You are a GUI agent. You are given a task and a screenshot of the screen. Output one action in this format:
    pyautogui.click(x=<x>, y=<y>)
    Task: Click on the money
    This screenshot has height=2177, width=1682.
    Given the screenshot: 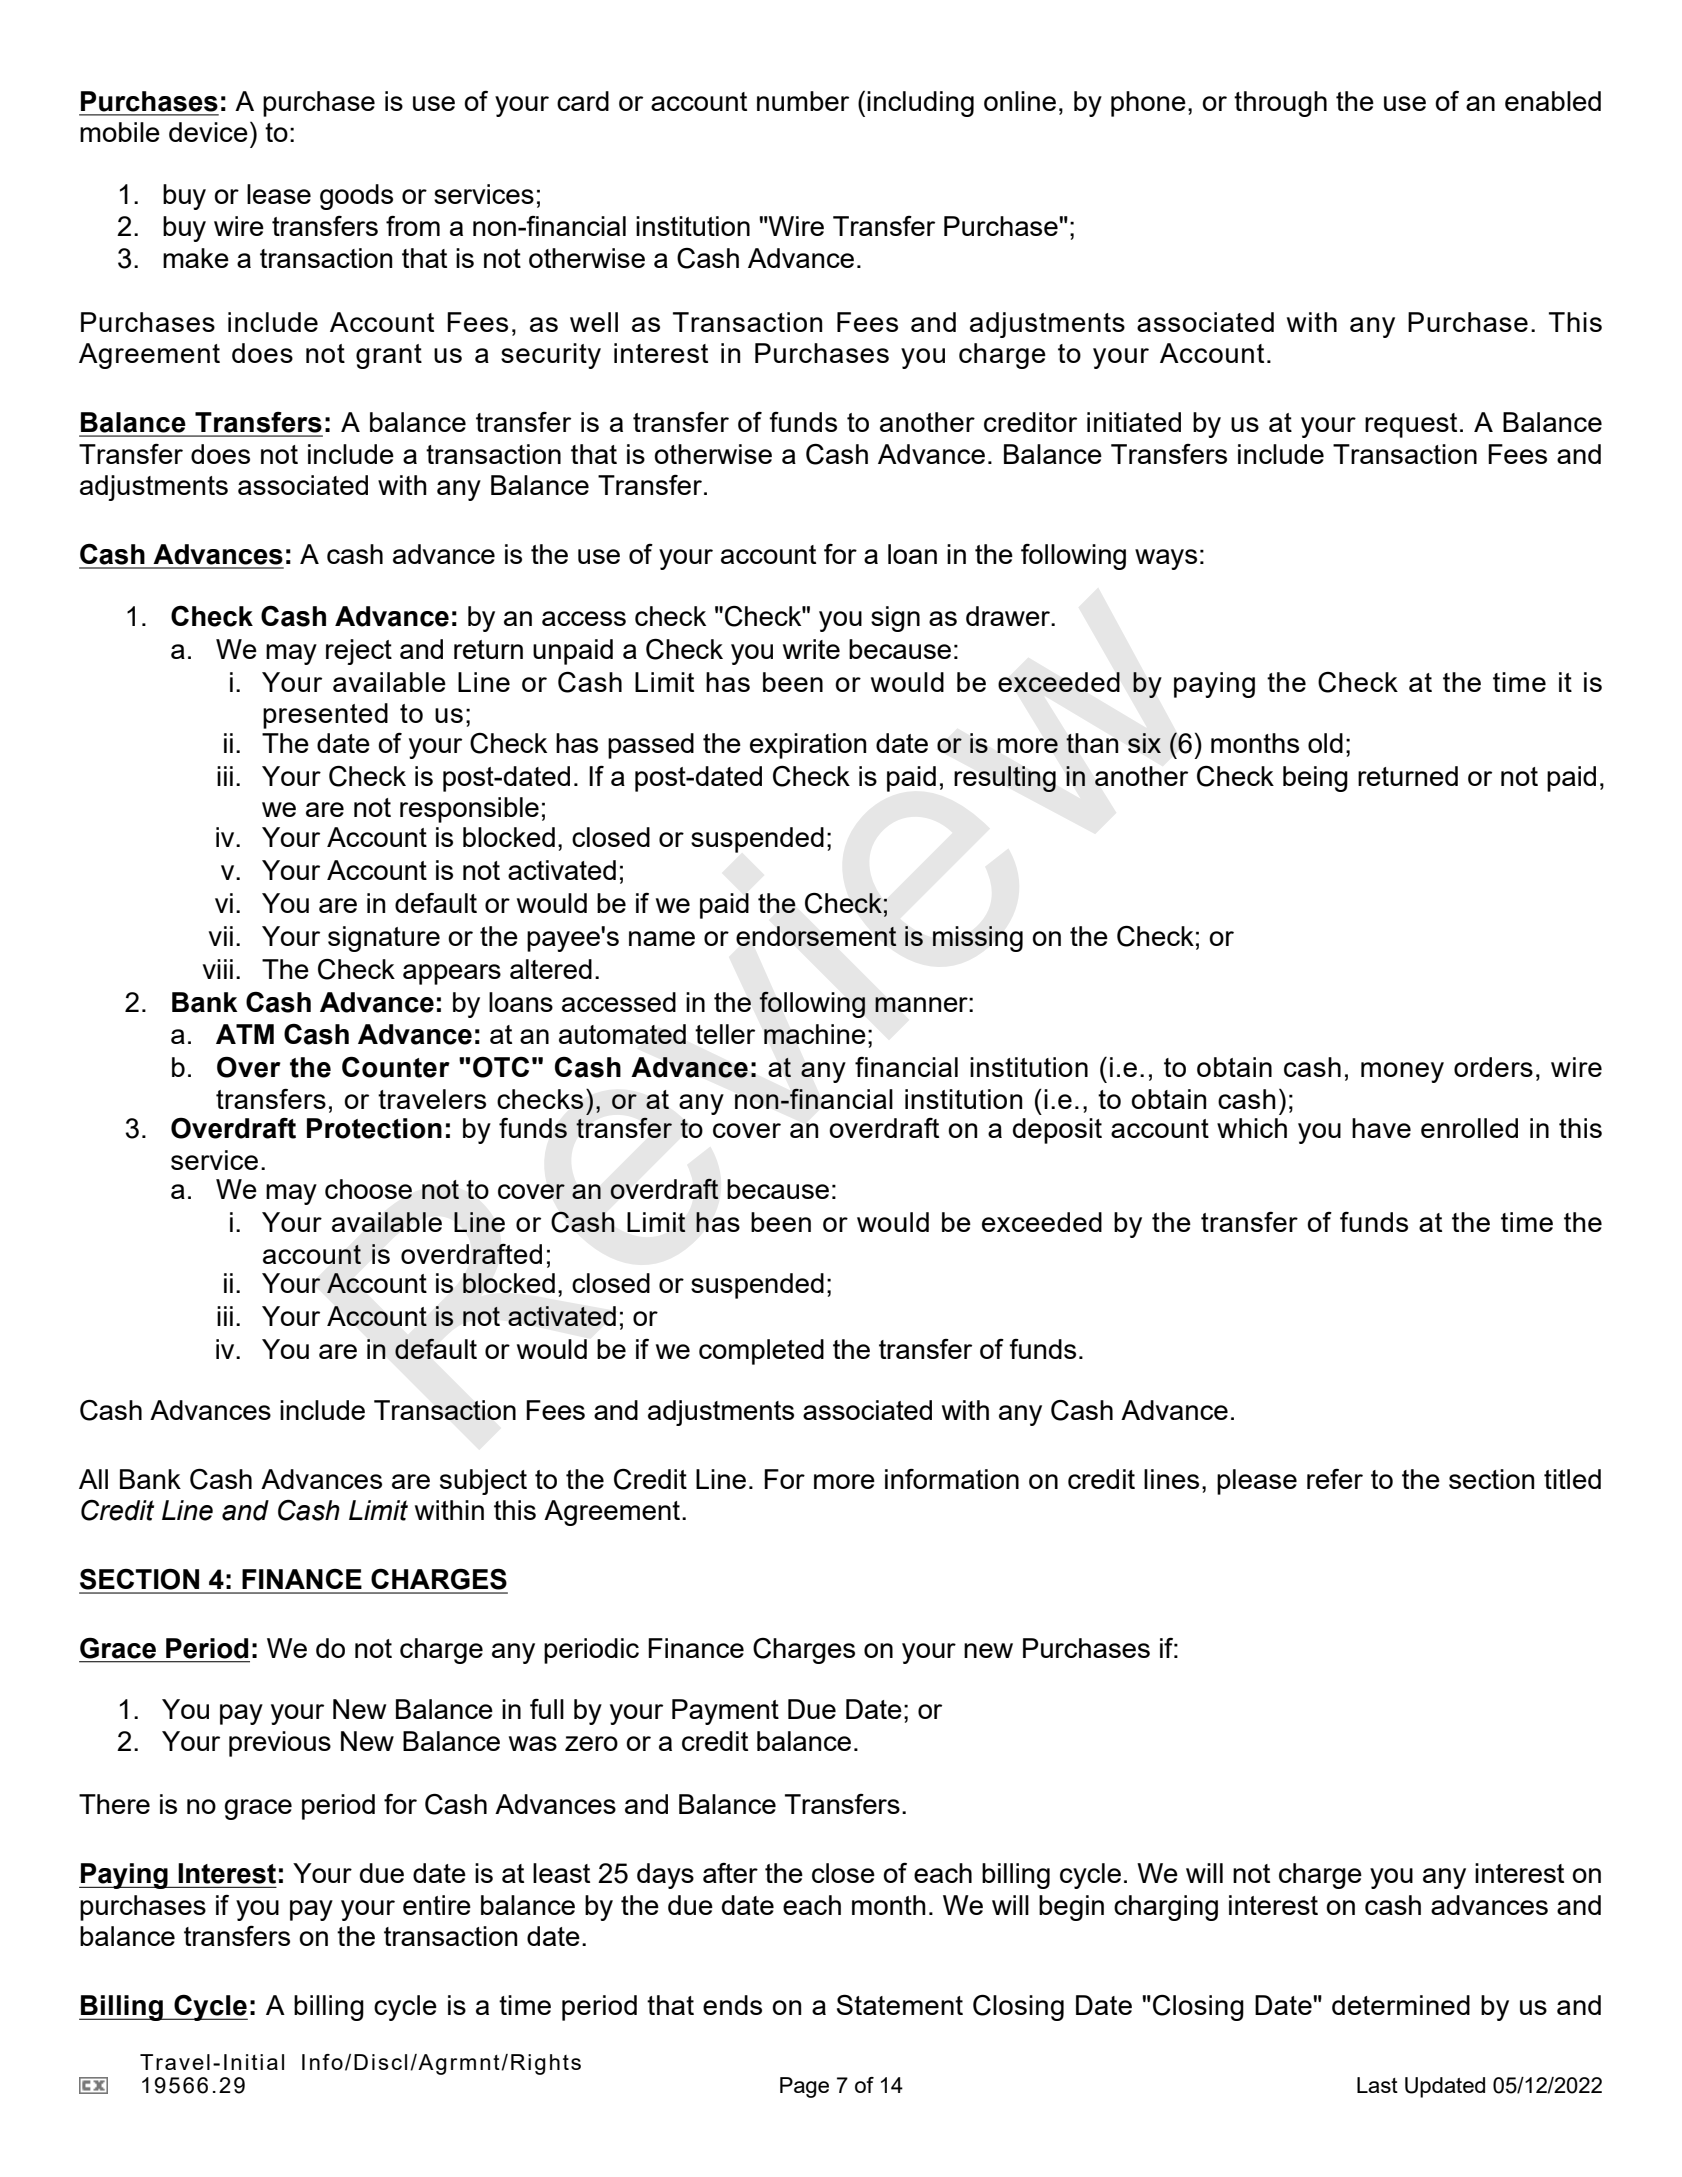 What is the action you would take?
    pyautogui.click(x=1402, y=1072)
